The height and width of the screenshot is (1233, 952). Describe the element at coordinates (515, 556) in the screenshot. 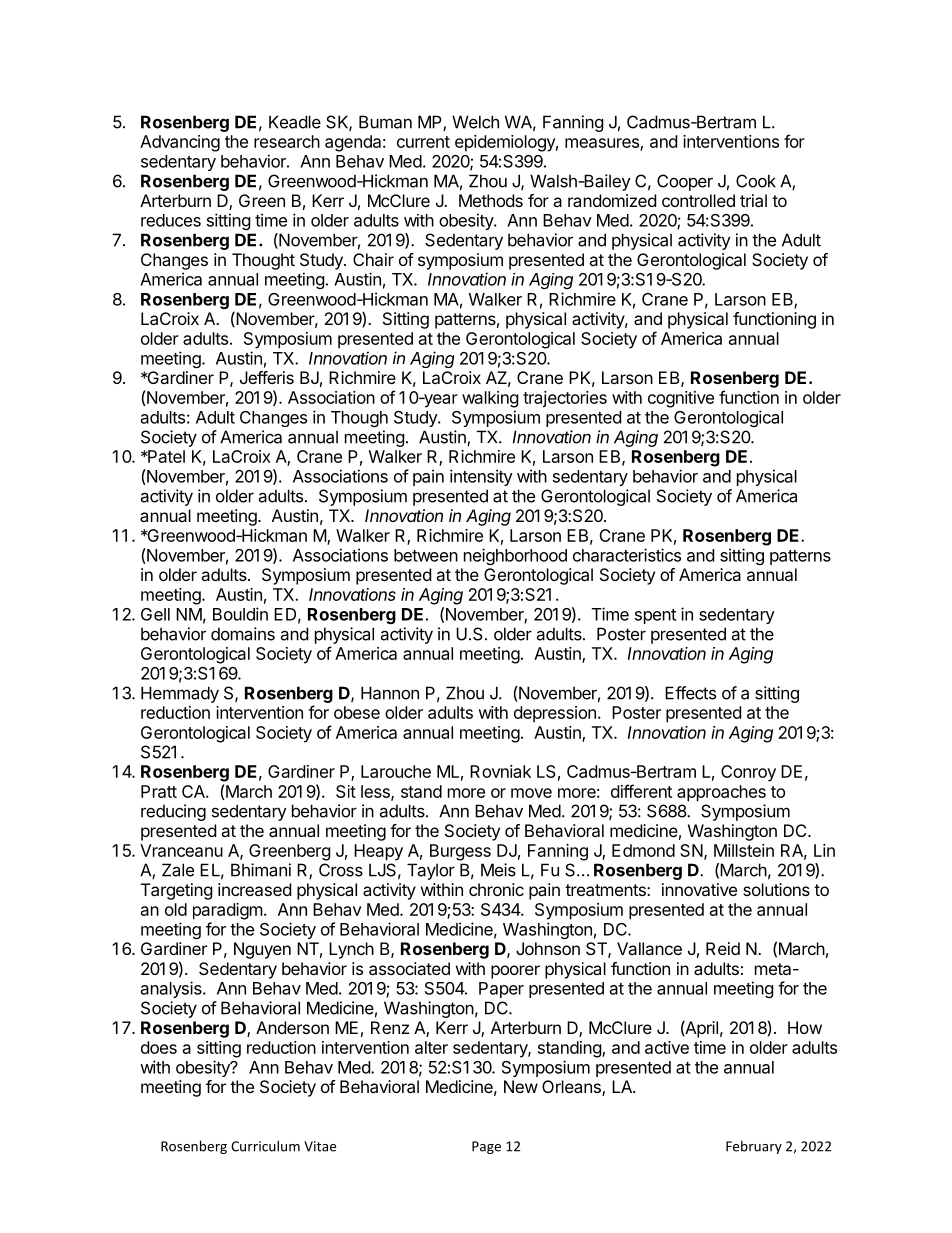

I see `neighborhood` at that location.
